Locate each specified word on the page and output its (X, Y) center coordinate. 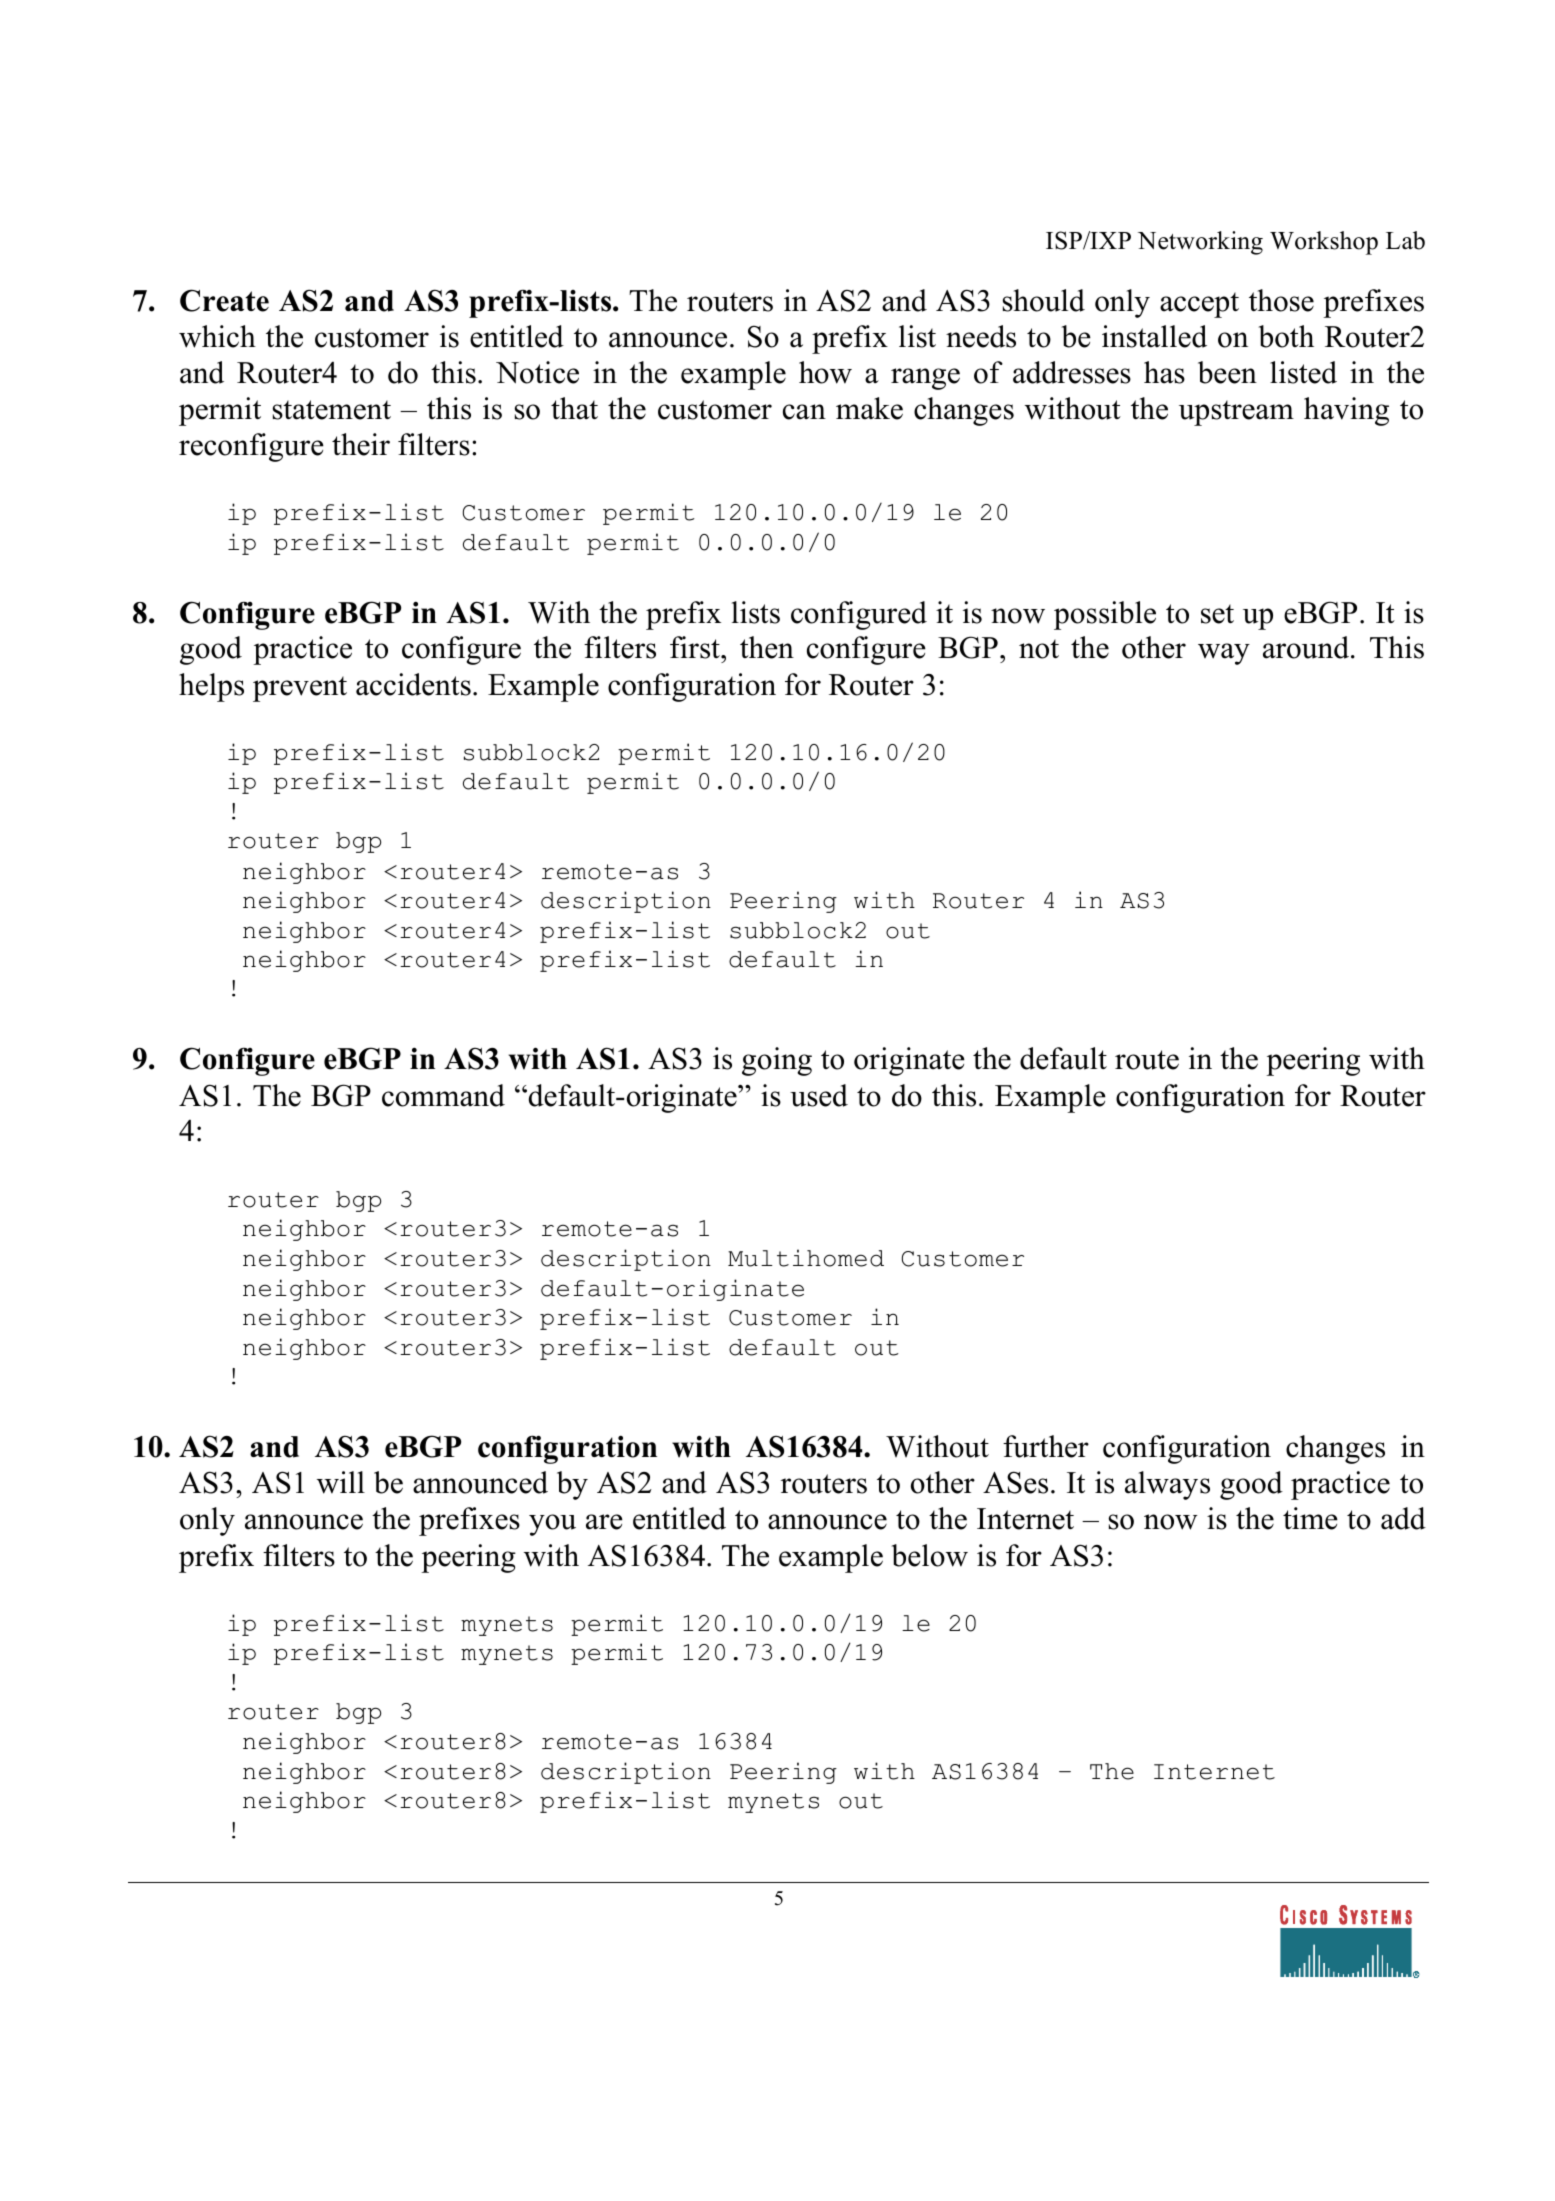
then (767, 647)
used (819, 1095)
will (341, 1482)
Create (224, 300)
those (1281, 300)
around (1306, 647)
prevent (300, 689)
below (929, 1555)
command (443, 1095)
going (777, 1061)
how (825, 372)
